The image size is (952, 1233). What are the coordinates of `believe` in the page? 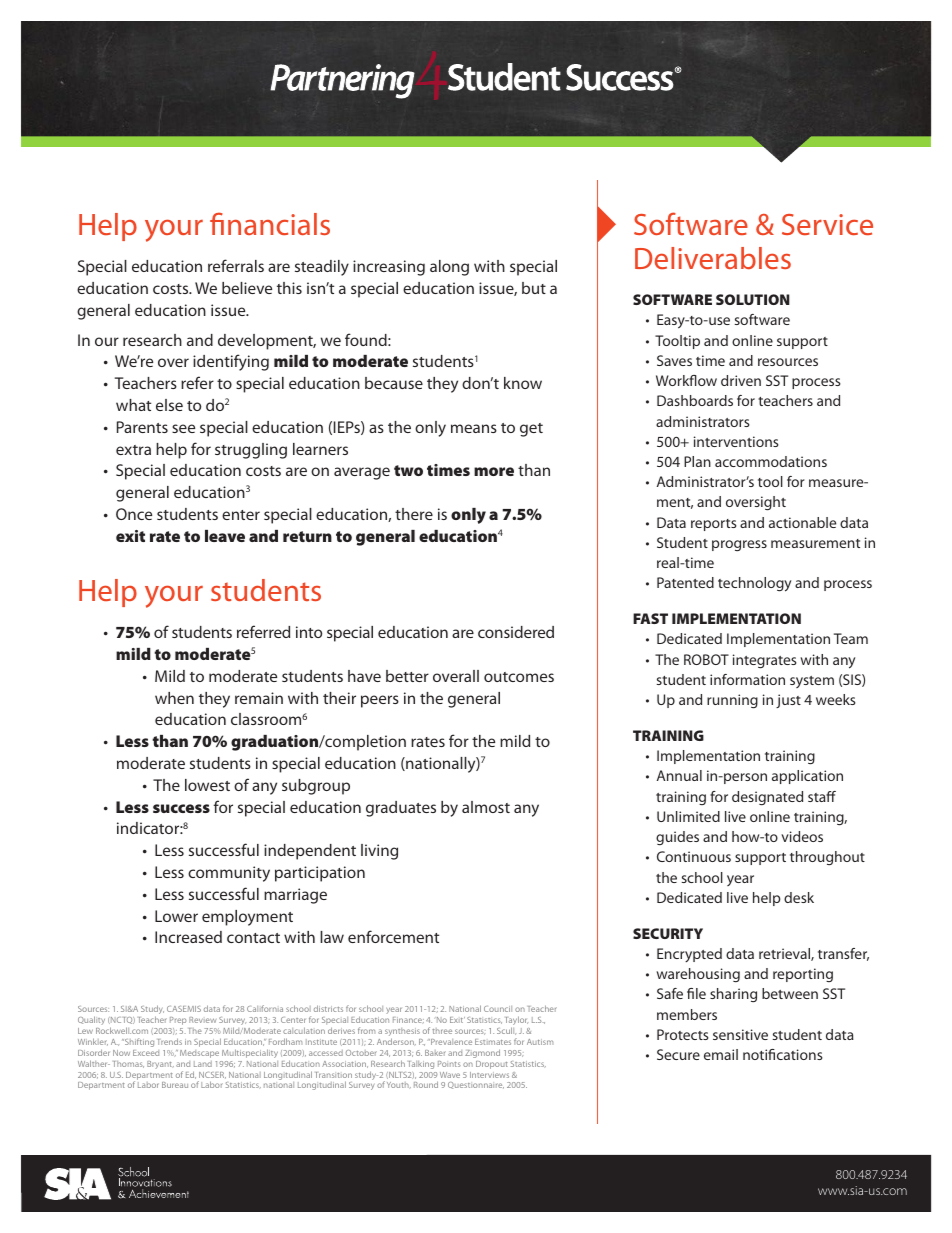 It's located at (247, 288).
